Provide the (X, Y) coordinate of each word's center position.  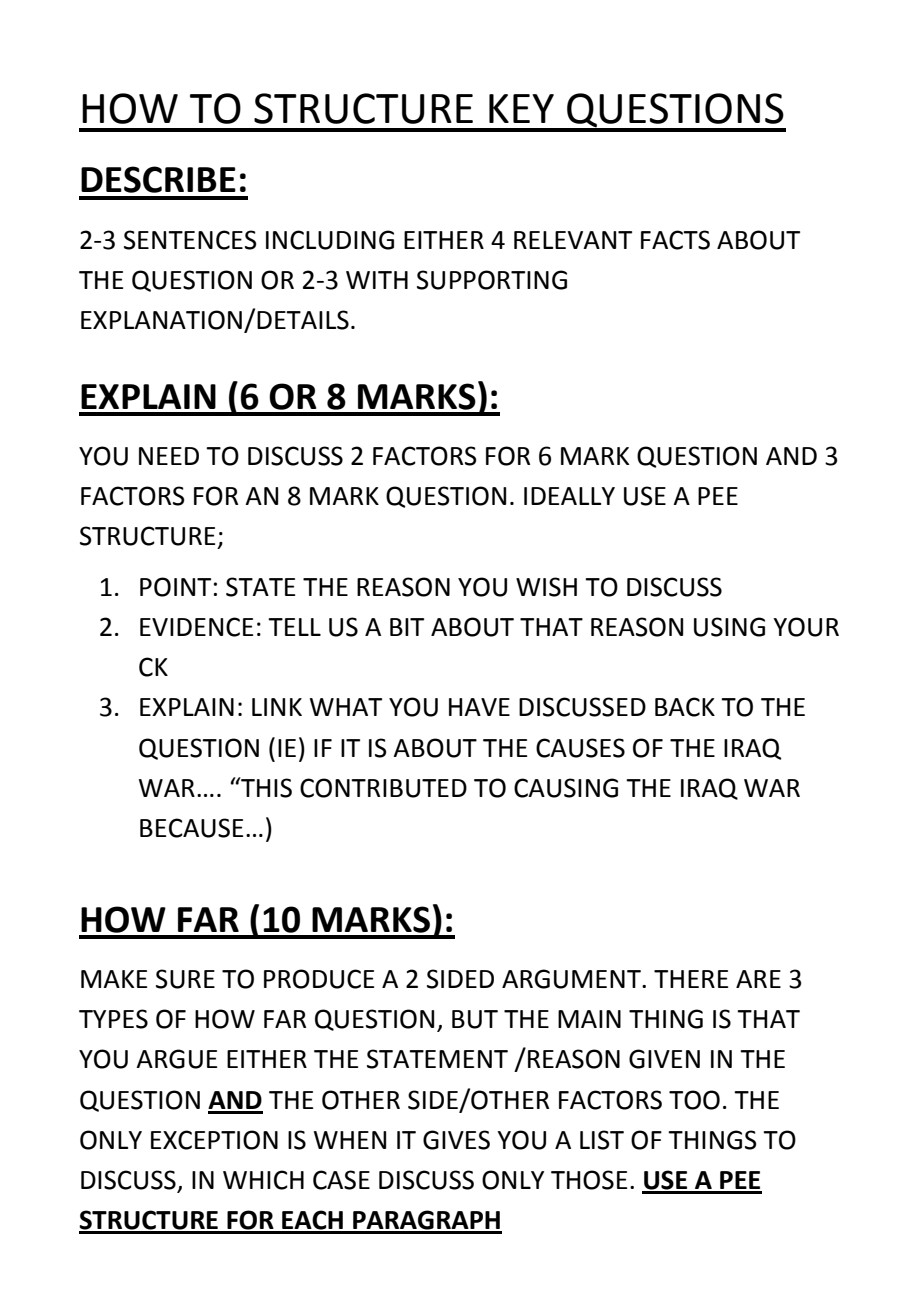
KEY (521, 108)
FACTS (675, 240)
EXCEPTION (214, 1140)
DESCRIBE (158, 179)
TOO (694, 1100)
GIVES (456, 1140)
